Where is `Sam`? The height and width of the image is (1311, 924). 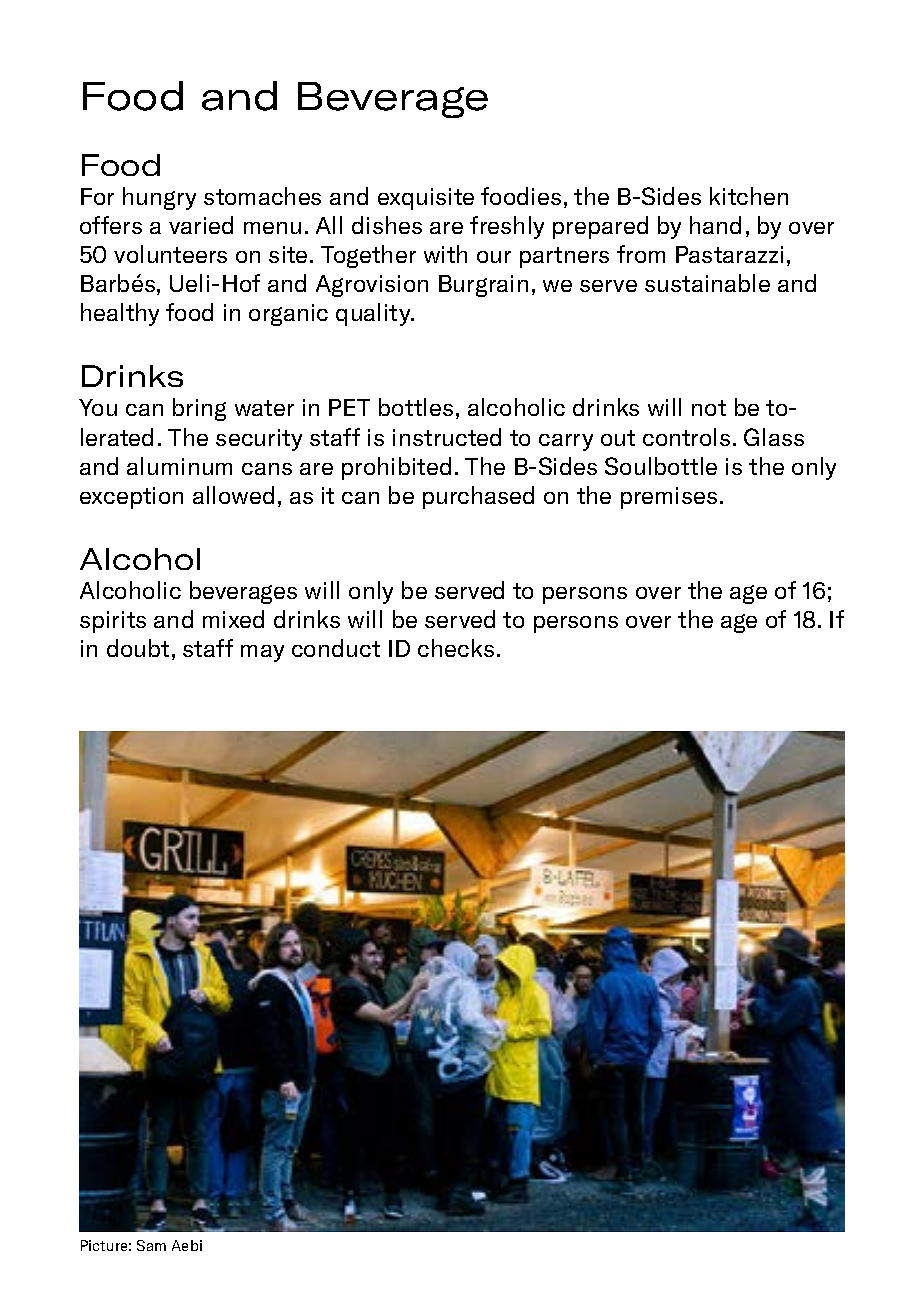
Sam is located at coordinates (151, 1245).
